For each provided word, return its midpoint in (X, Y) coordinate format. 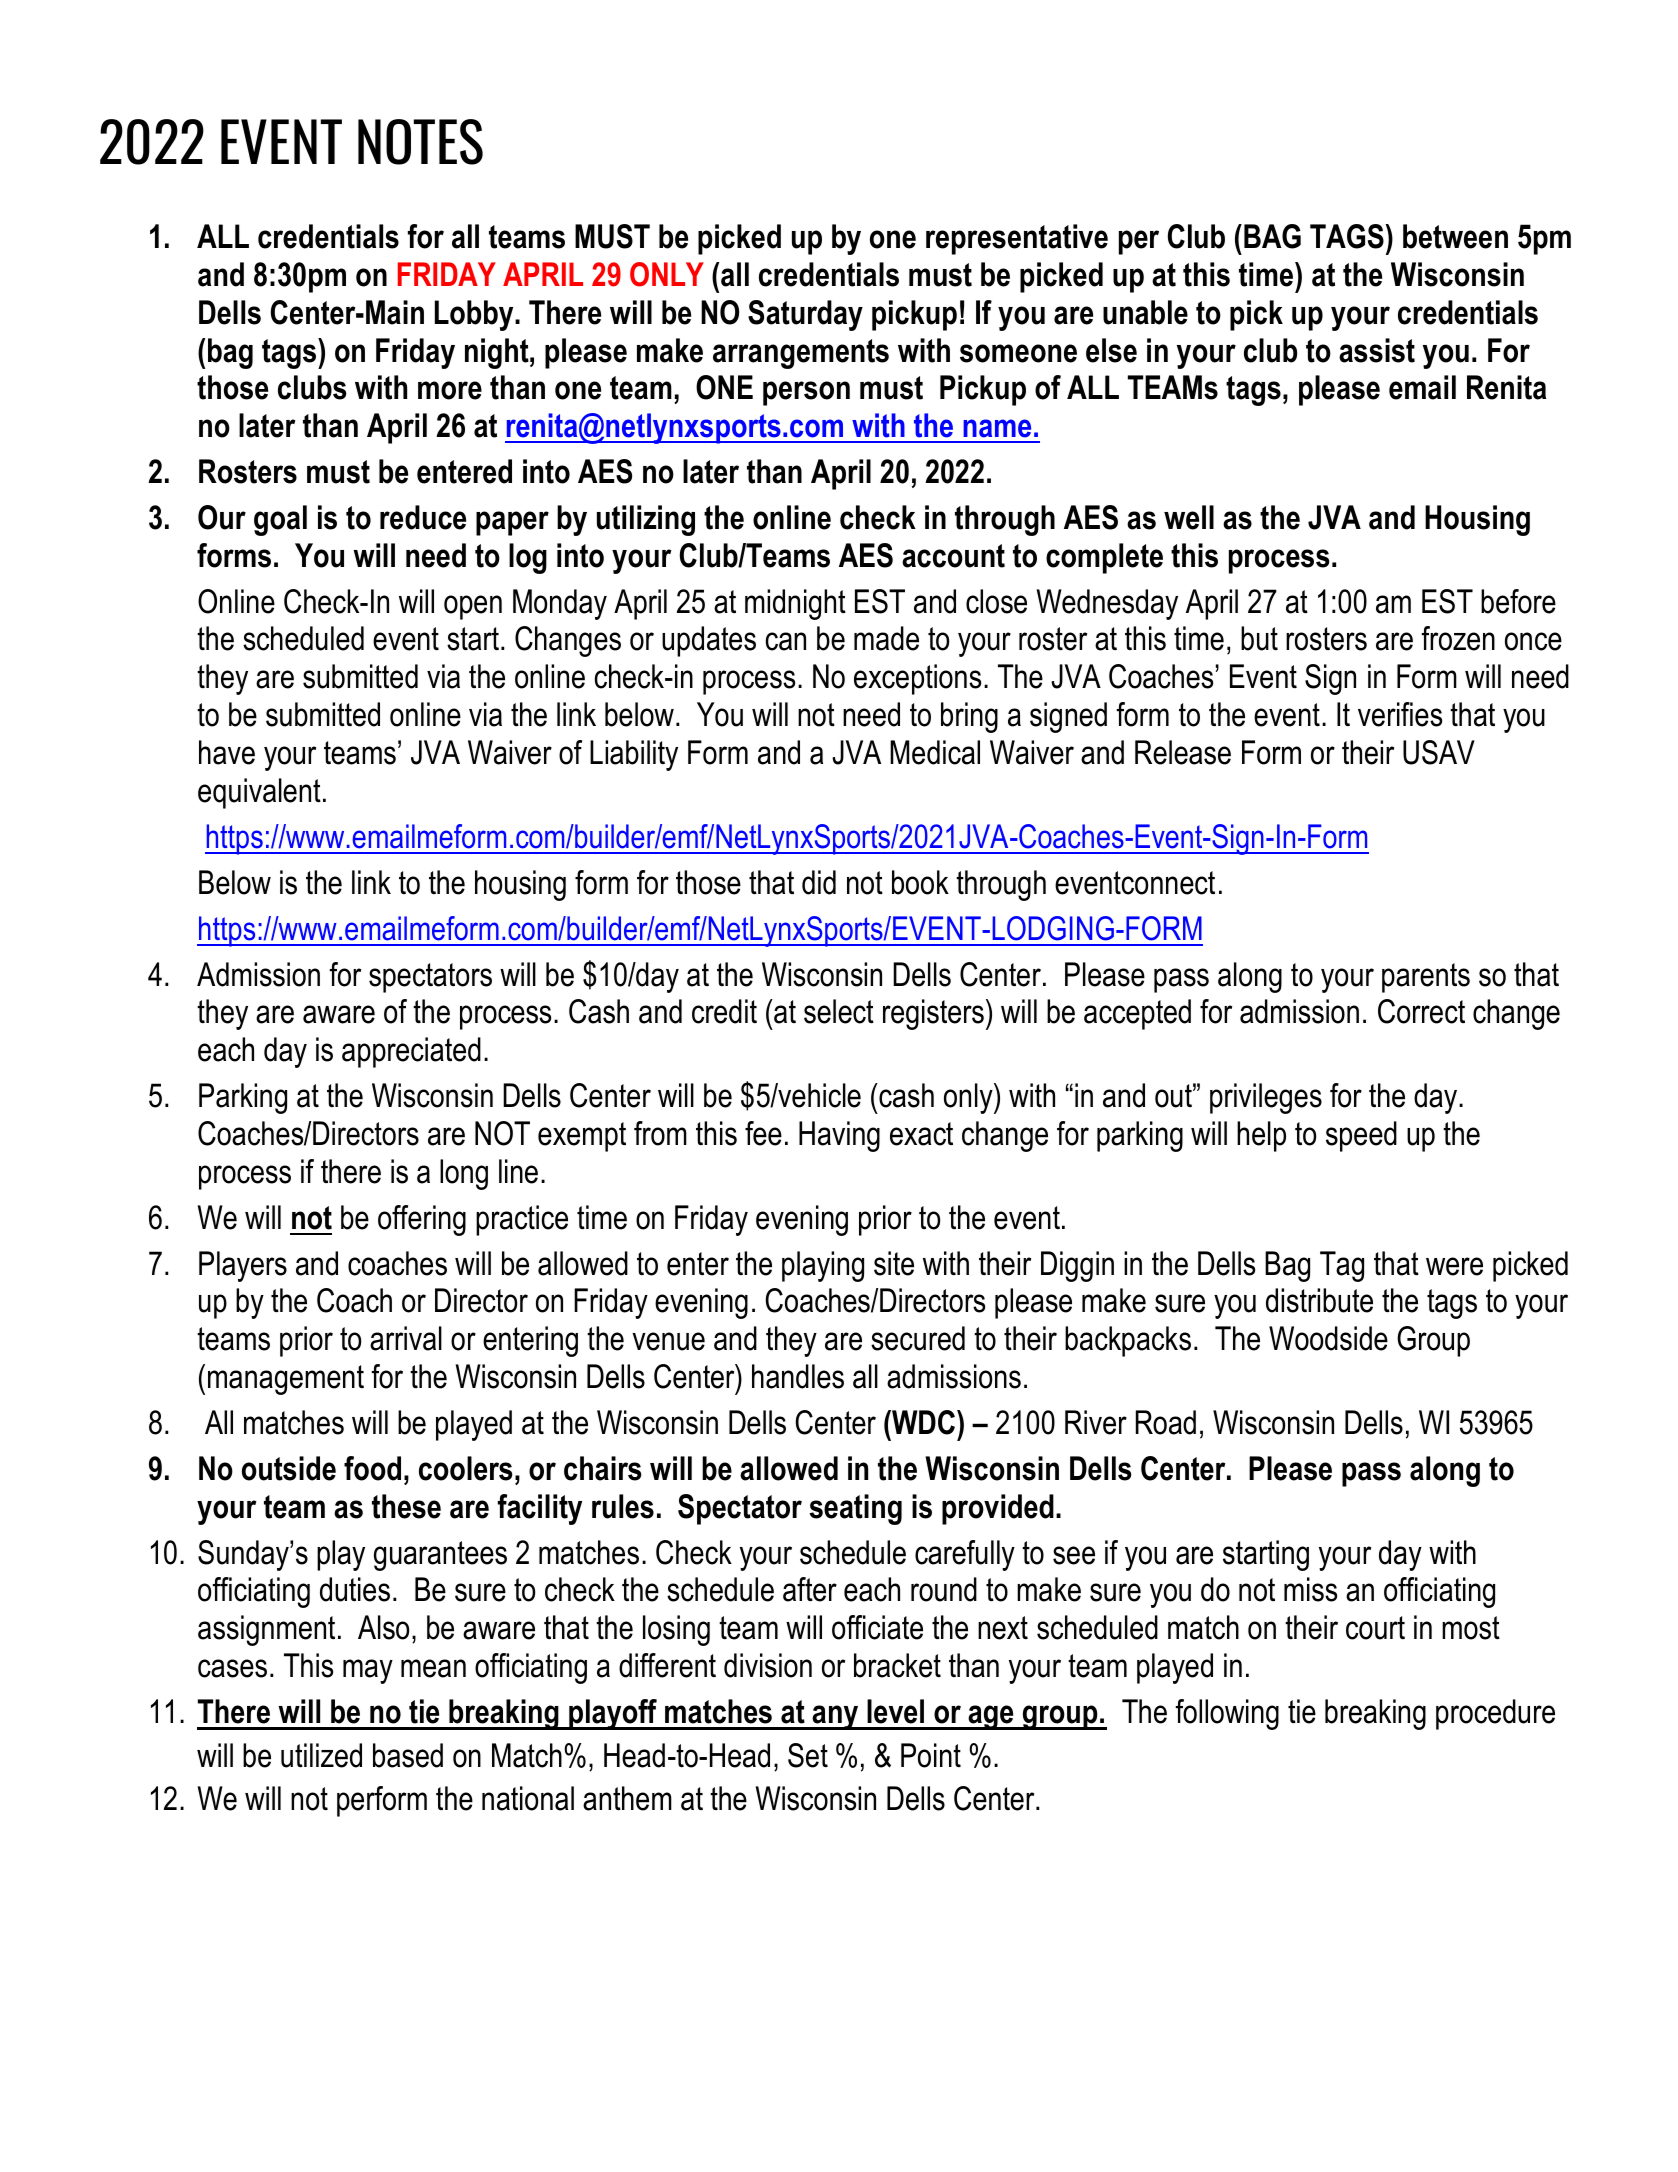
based (408, 1755)
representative (1017, 239)
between (1455, 236)
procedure (1495, 1714)
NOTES (420, 142)
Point (931, 1755)
